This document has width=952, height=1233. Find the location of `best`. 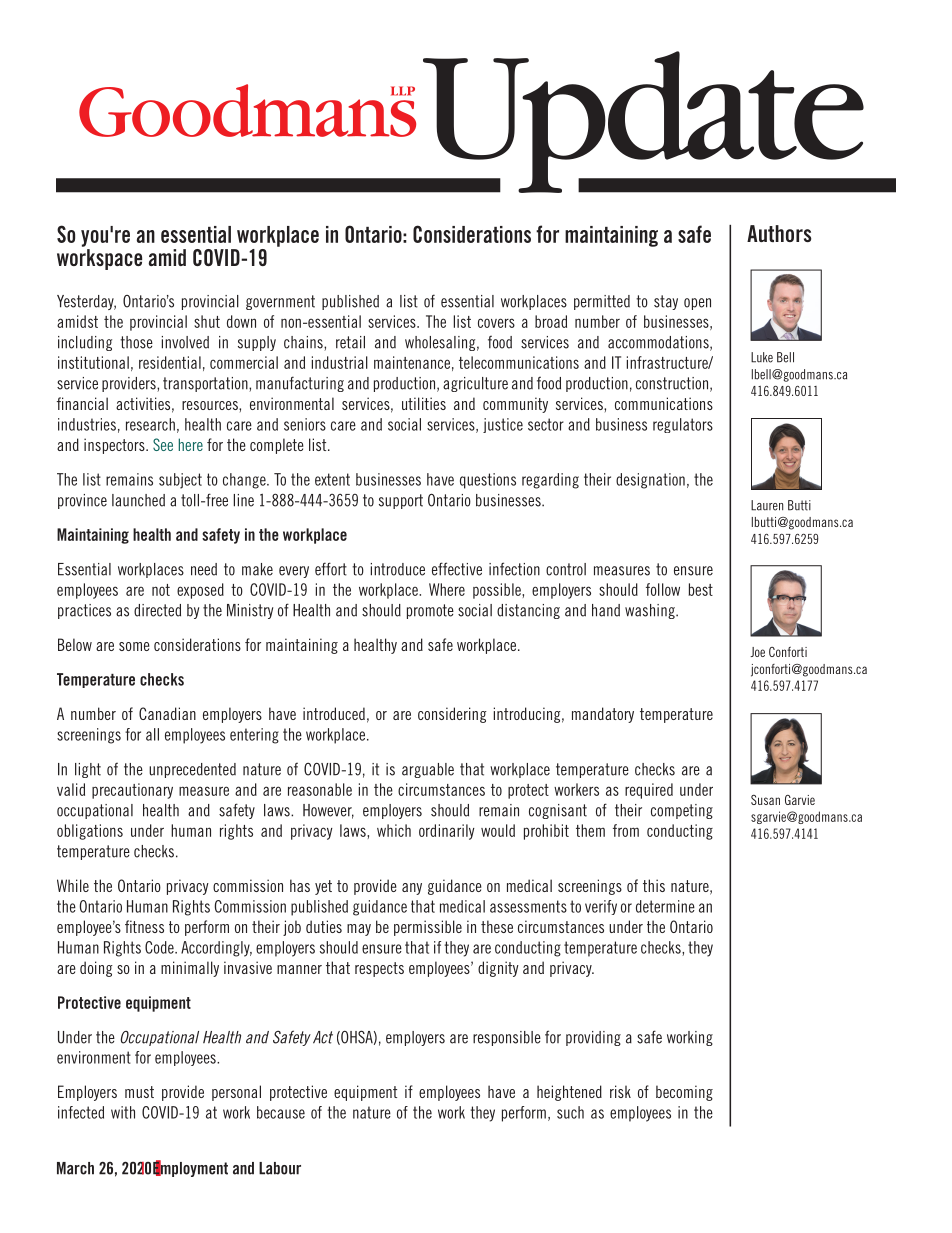

best is located at coordinates (700, 589).
